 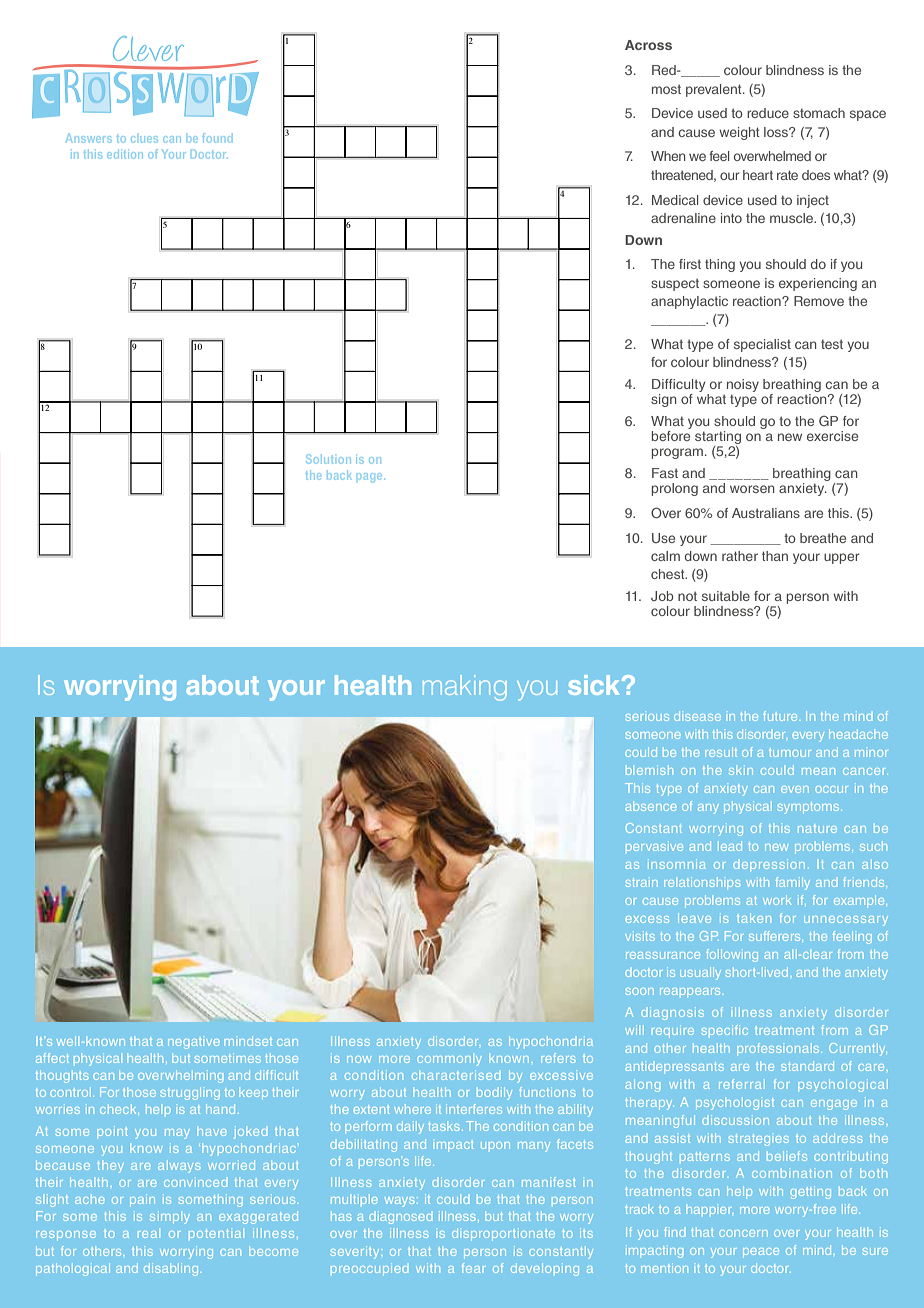 What do you see at coordinates (144, 139) in the screenshot?
I see `clues` at bounding box center [144, 139].
